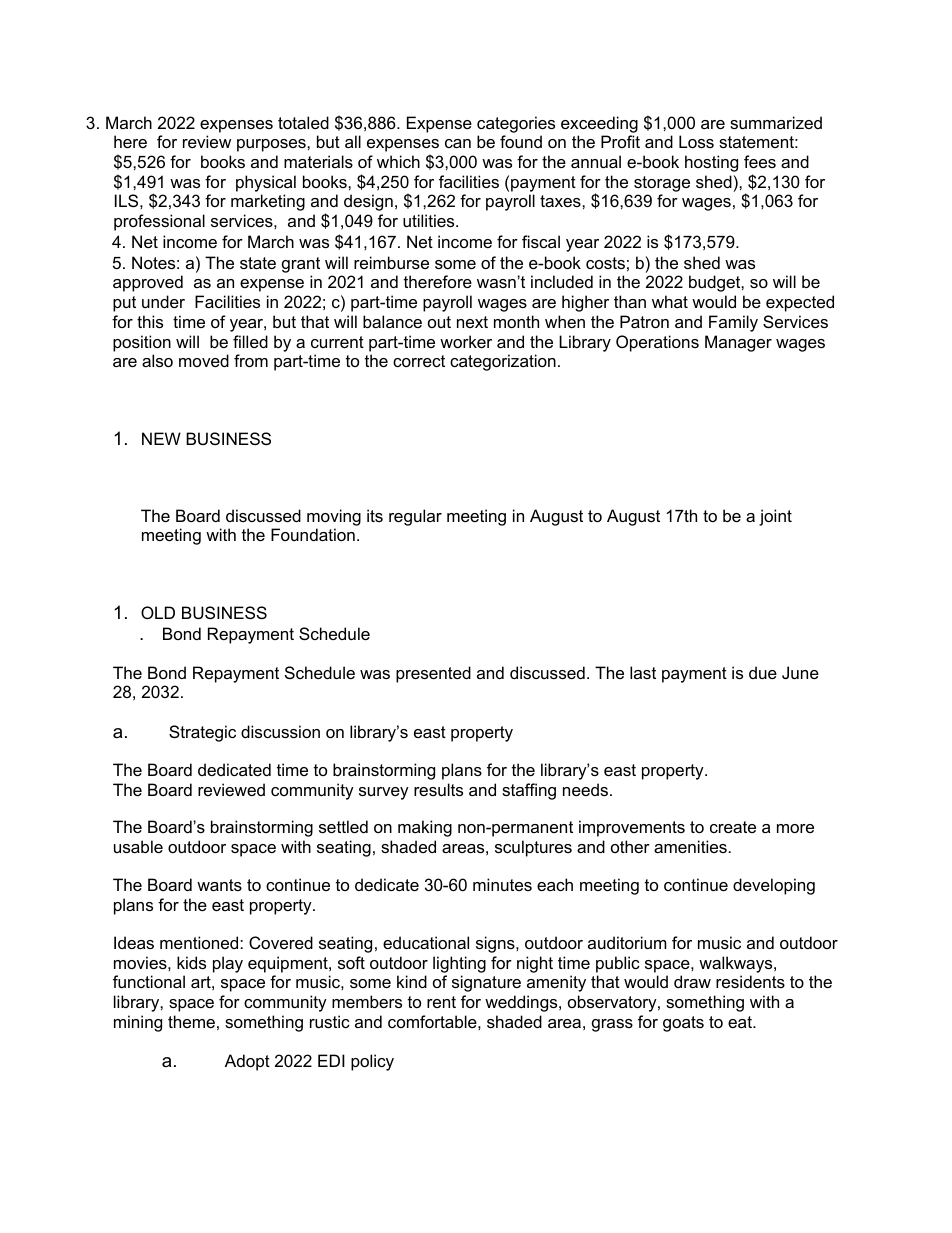  Describe the element at coordinates (733, 827) in the document. I see `create` at that location.
